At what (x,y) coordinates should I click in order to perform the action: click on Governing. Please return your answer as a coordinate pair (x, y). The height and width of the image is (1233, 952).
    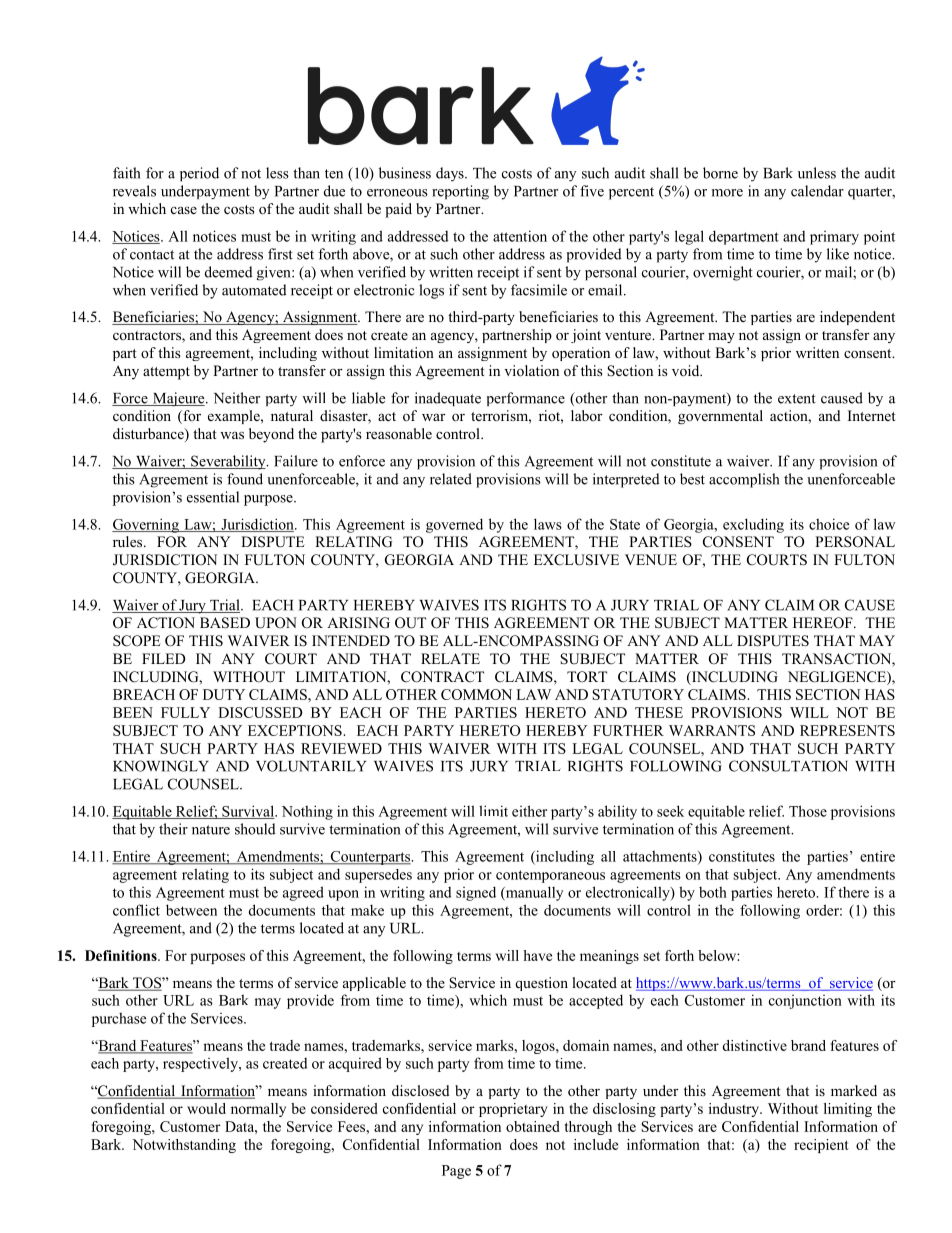
    Looking at the image, I should click on (146, 525).
